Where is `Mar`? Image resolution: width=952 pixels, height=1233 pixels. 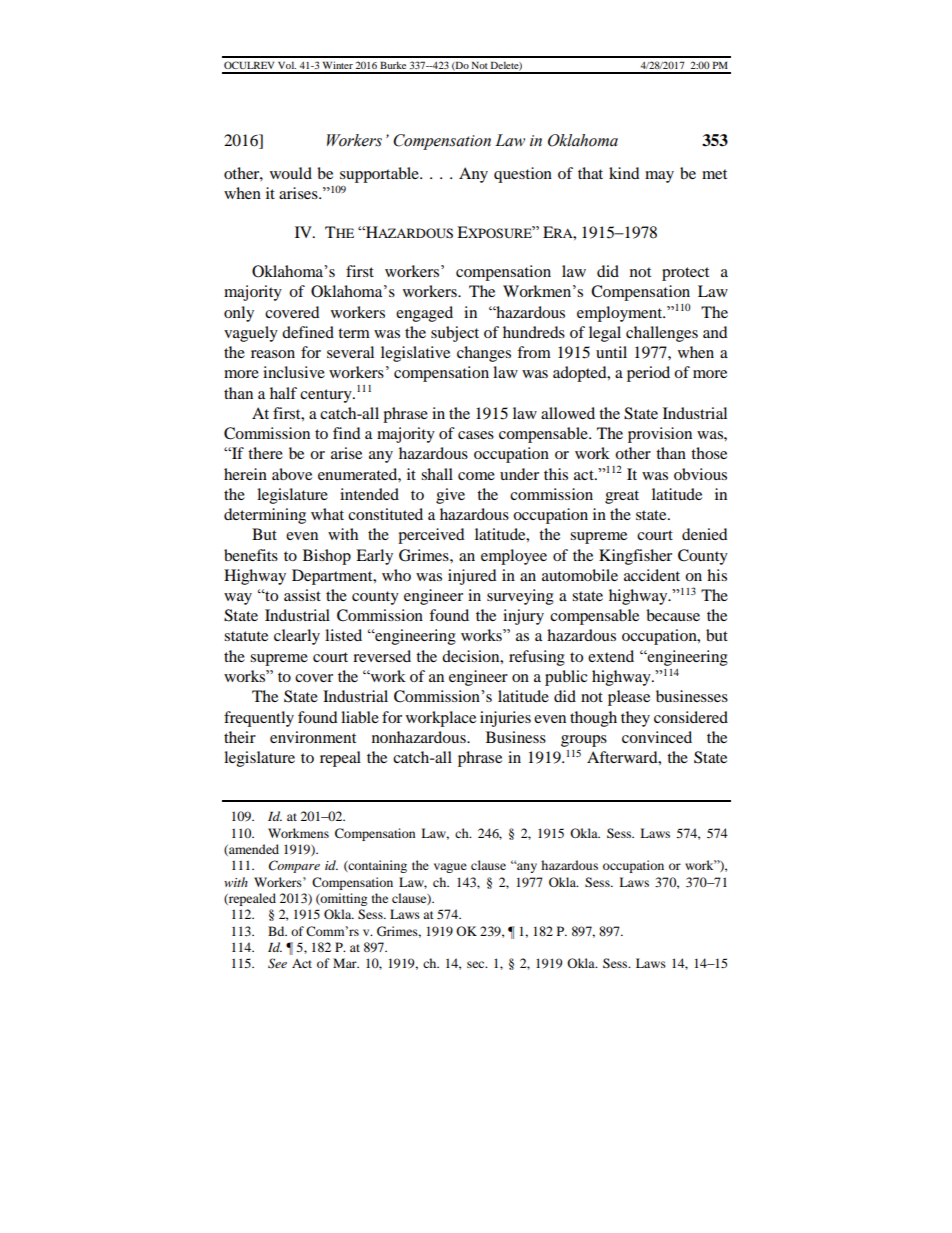
Mar is located at coordinates (346, 963).
